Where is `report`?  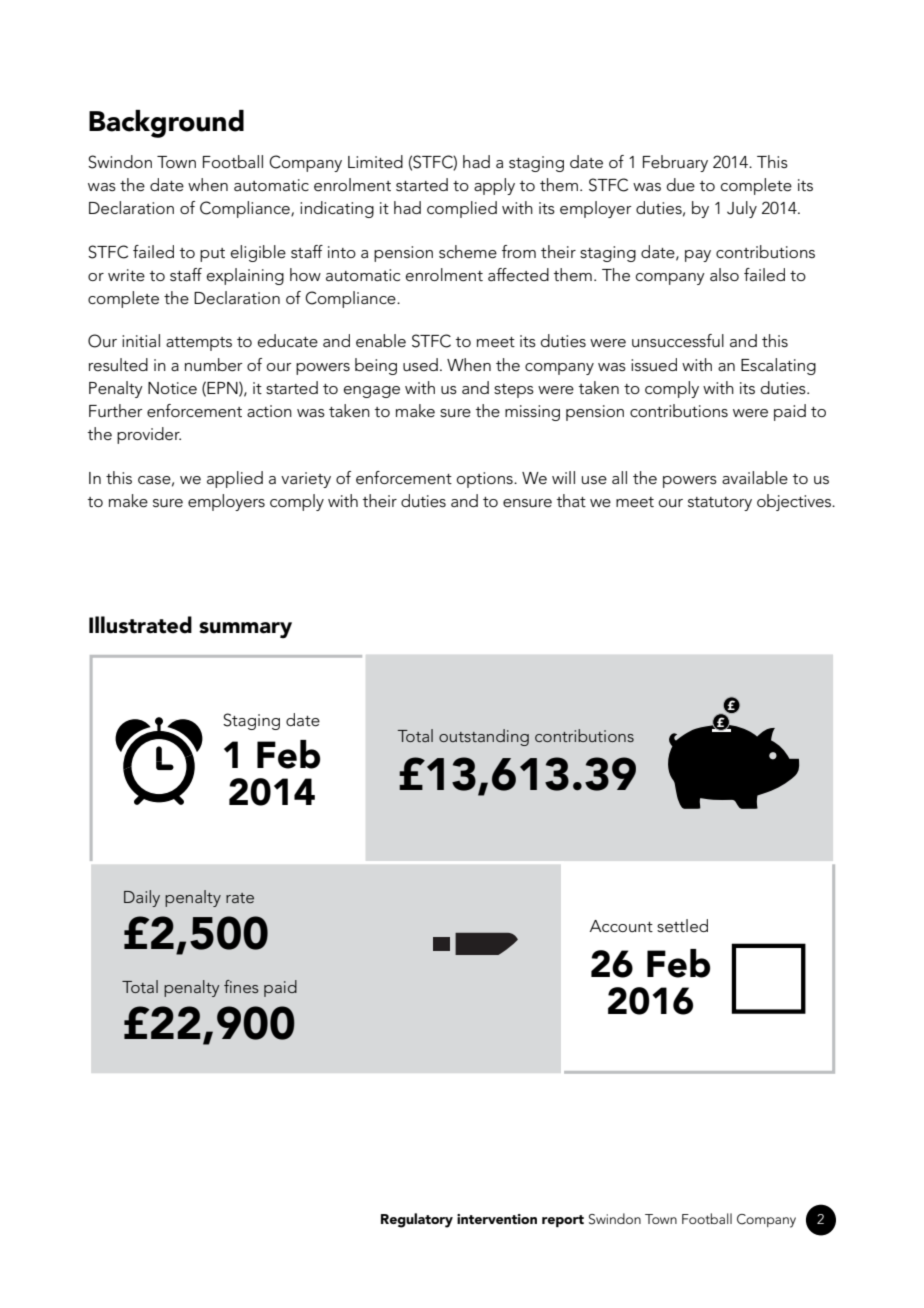
report is located at coordinates (563, 1221).
